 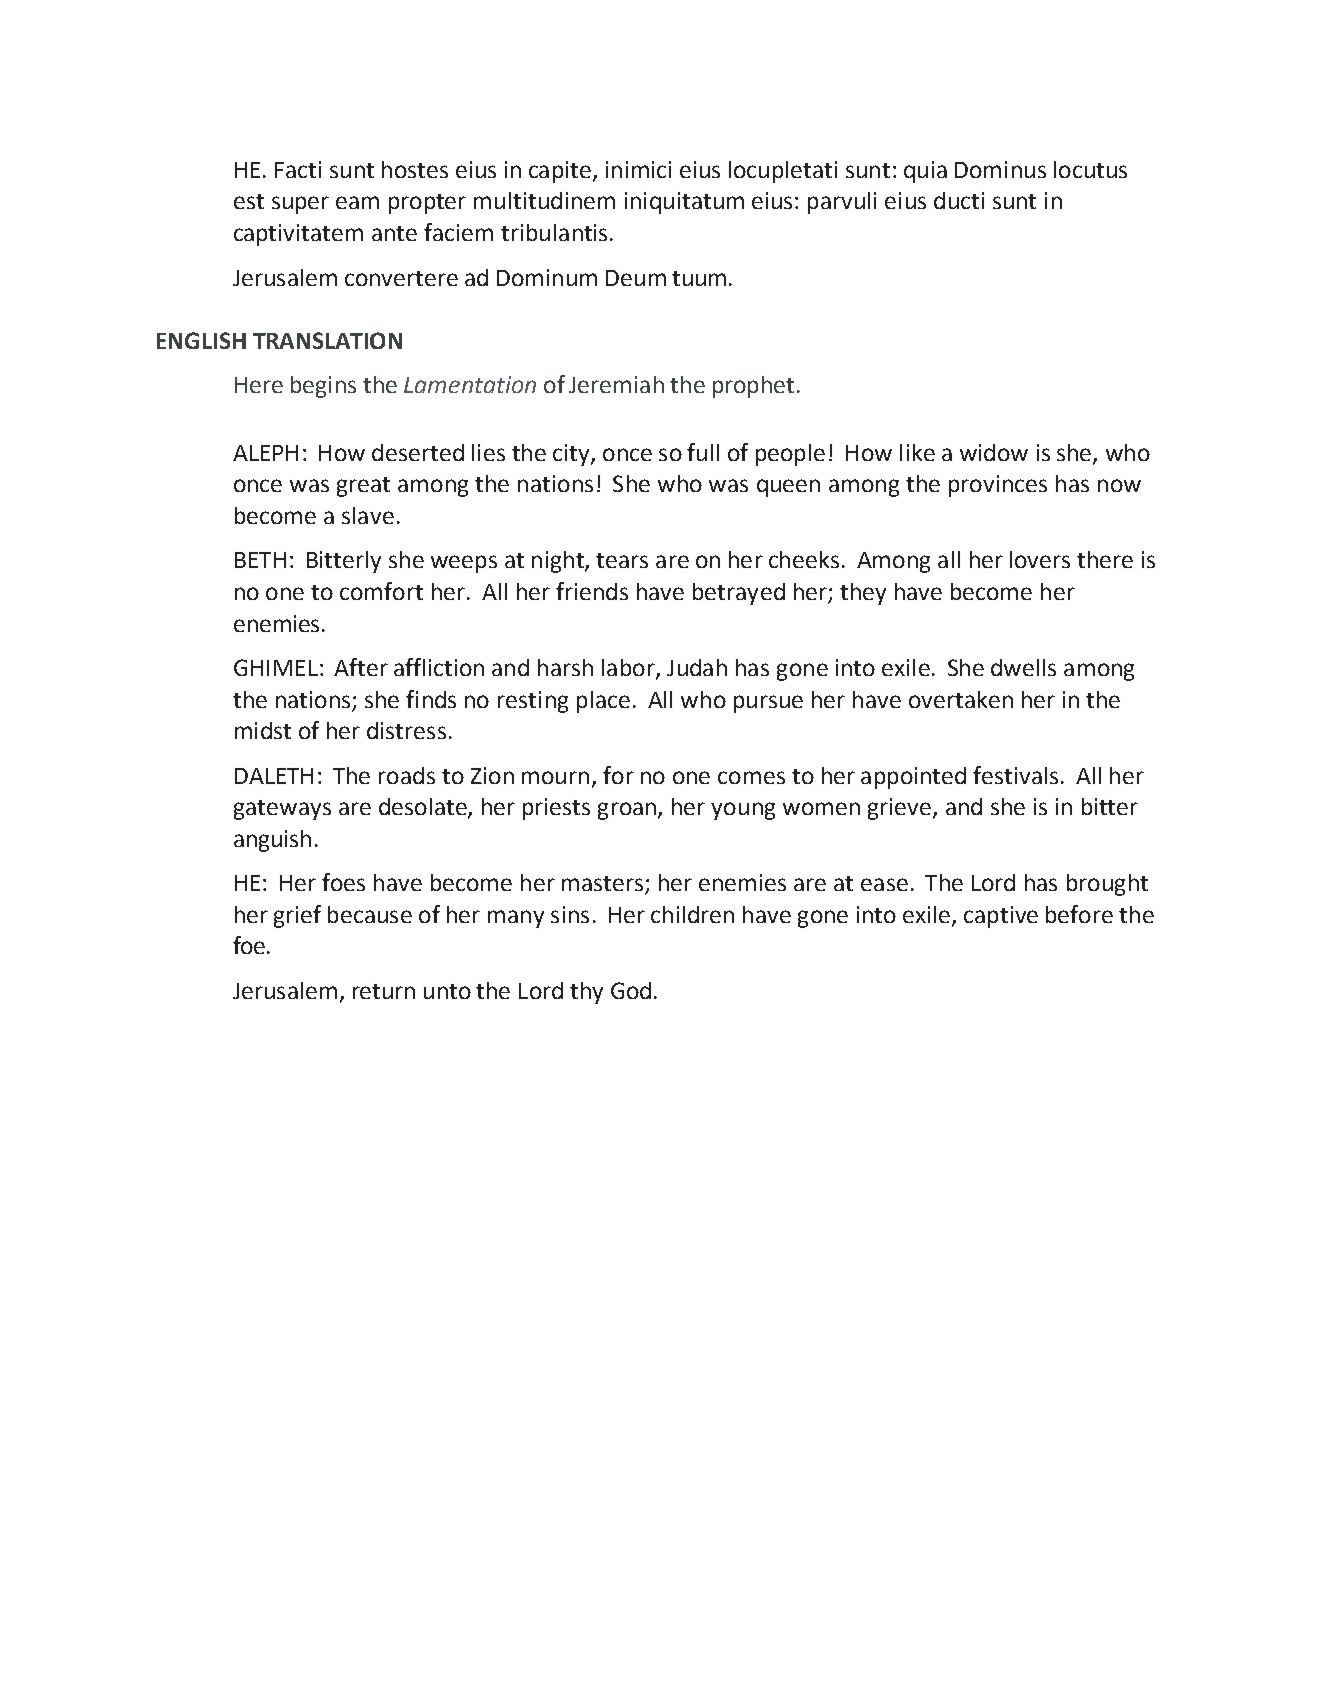 What do you see at coordinates (300, 205) in the screenshot?
I see `super` at bounding box center [300, 205].
